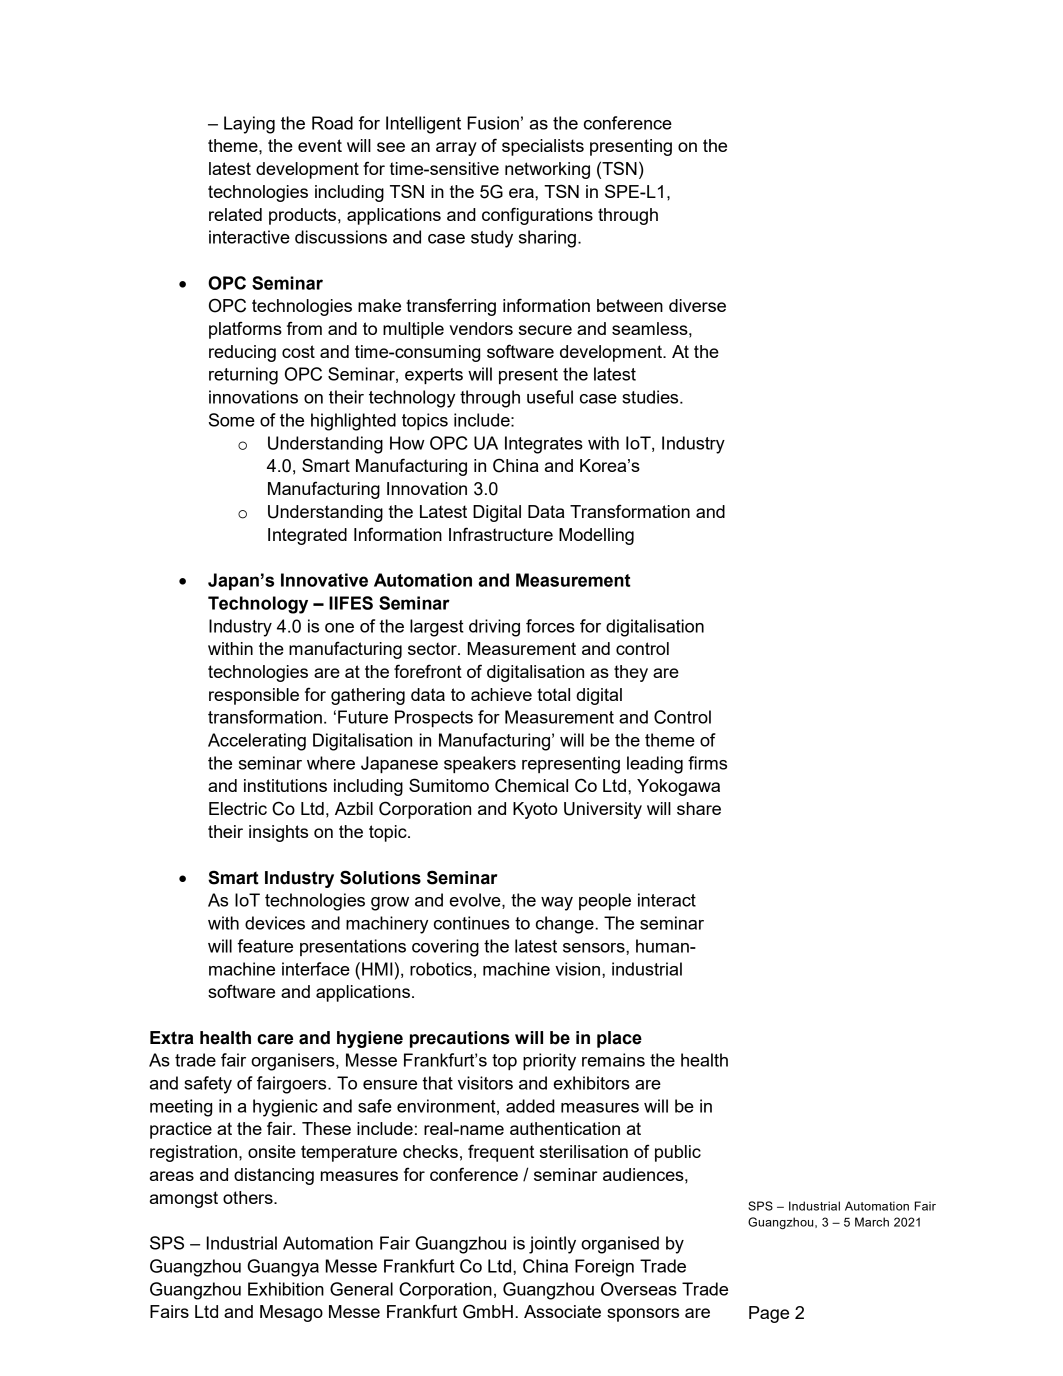 The image size is (1063, 1376). I want to click on Exhibition, so click(286, 1289).
